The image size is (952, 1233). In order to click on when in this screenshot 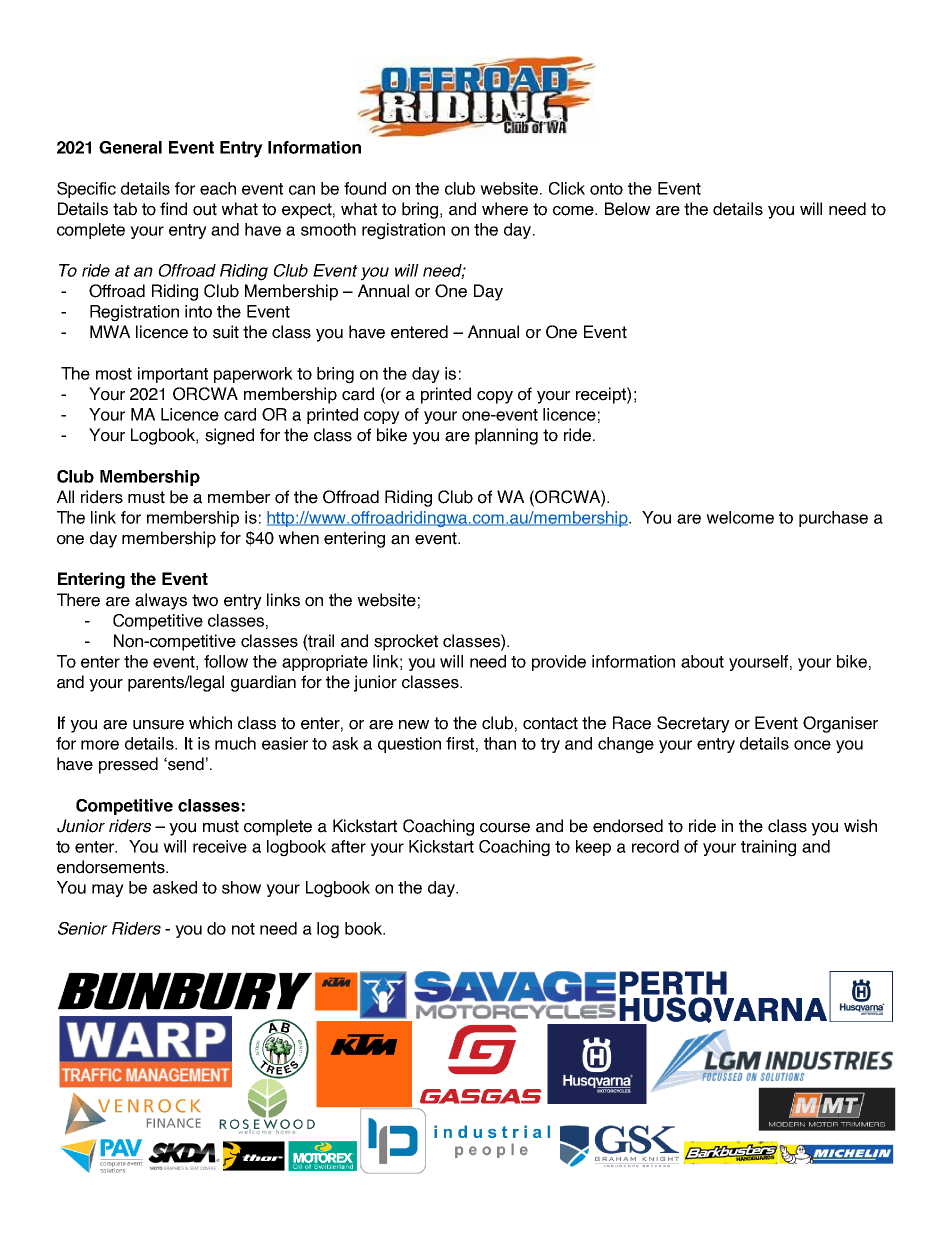, I will do `click(298, 538)`.
